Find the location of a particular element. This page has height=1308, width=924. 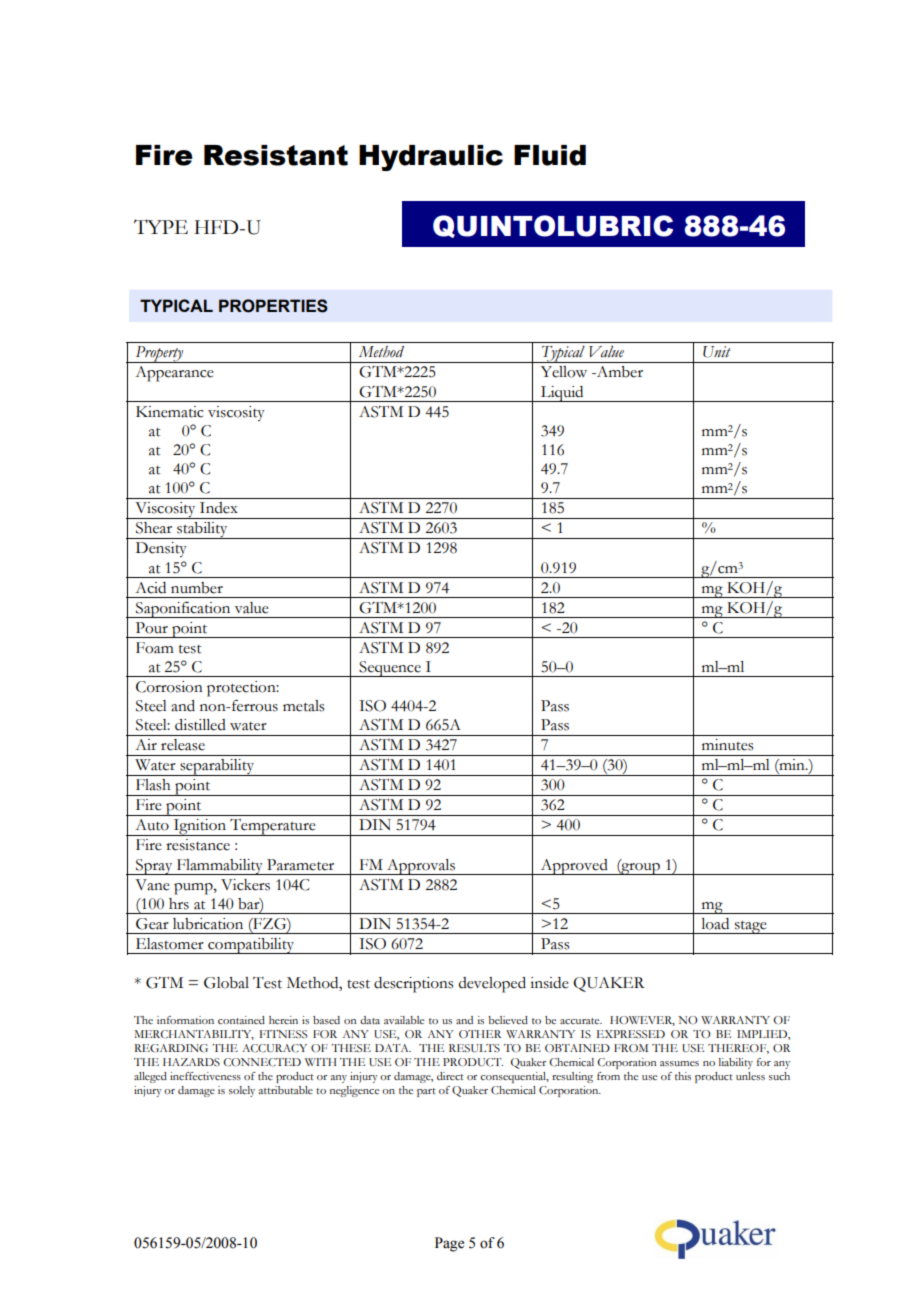

Hydraulic is located at coordinates (431, 158).
